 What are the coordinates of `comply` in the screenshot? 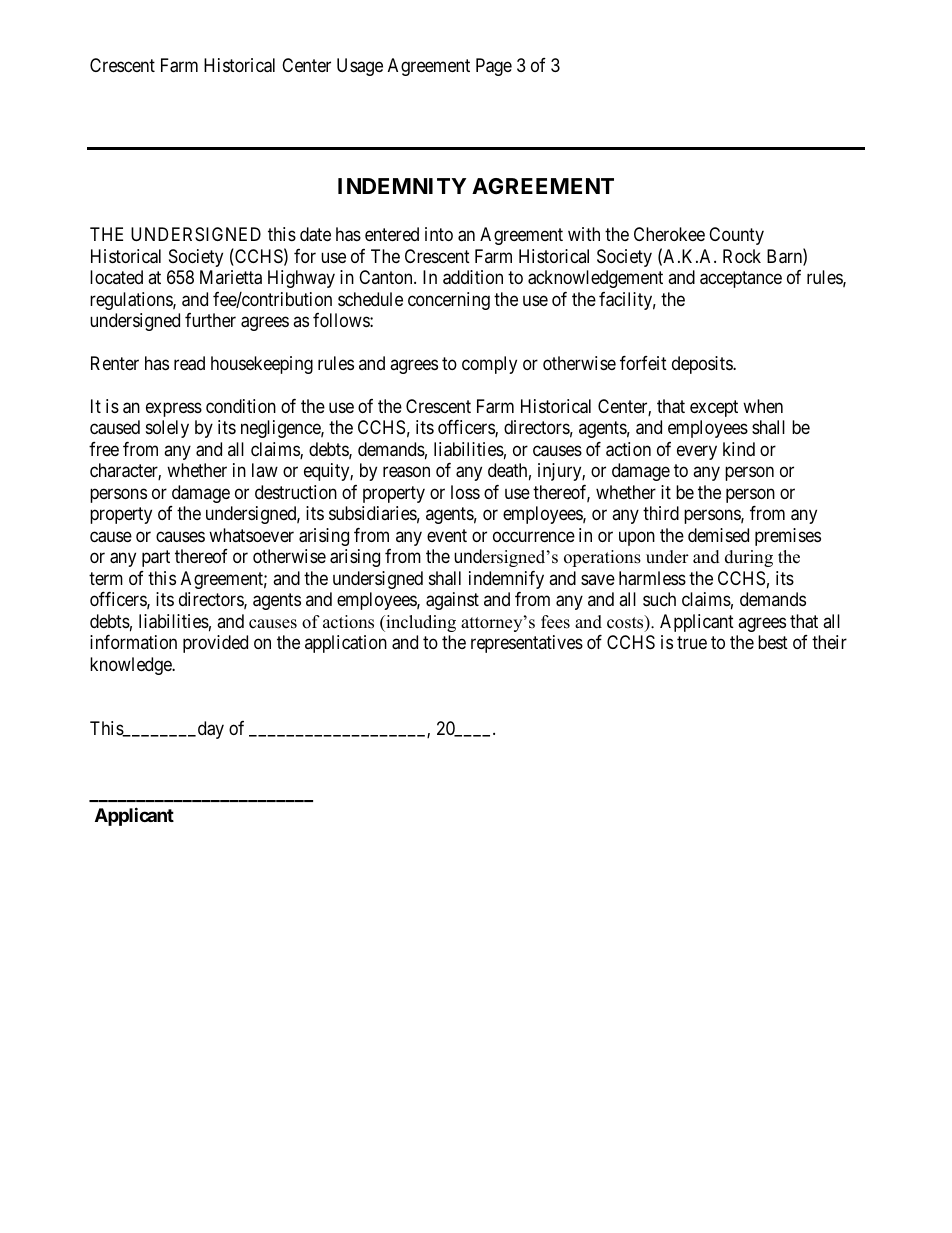 It's located at (489, 365).
